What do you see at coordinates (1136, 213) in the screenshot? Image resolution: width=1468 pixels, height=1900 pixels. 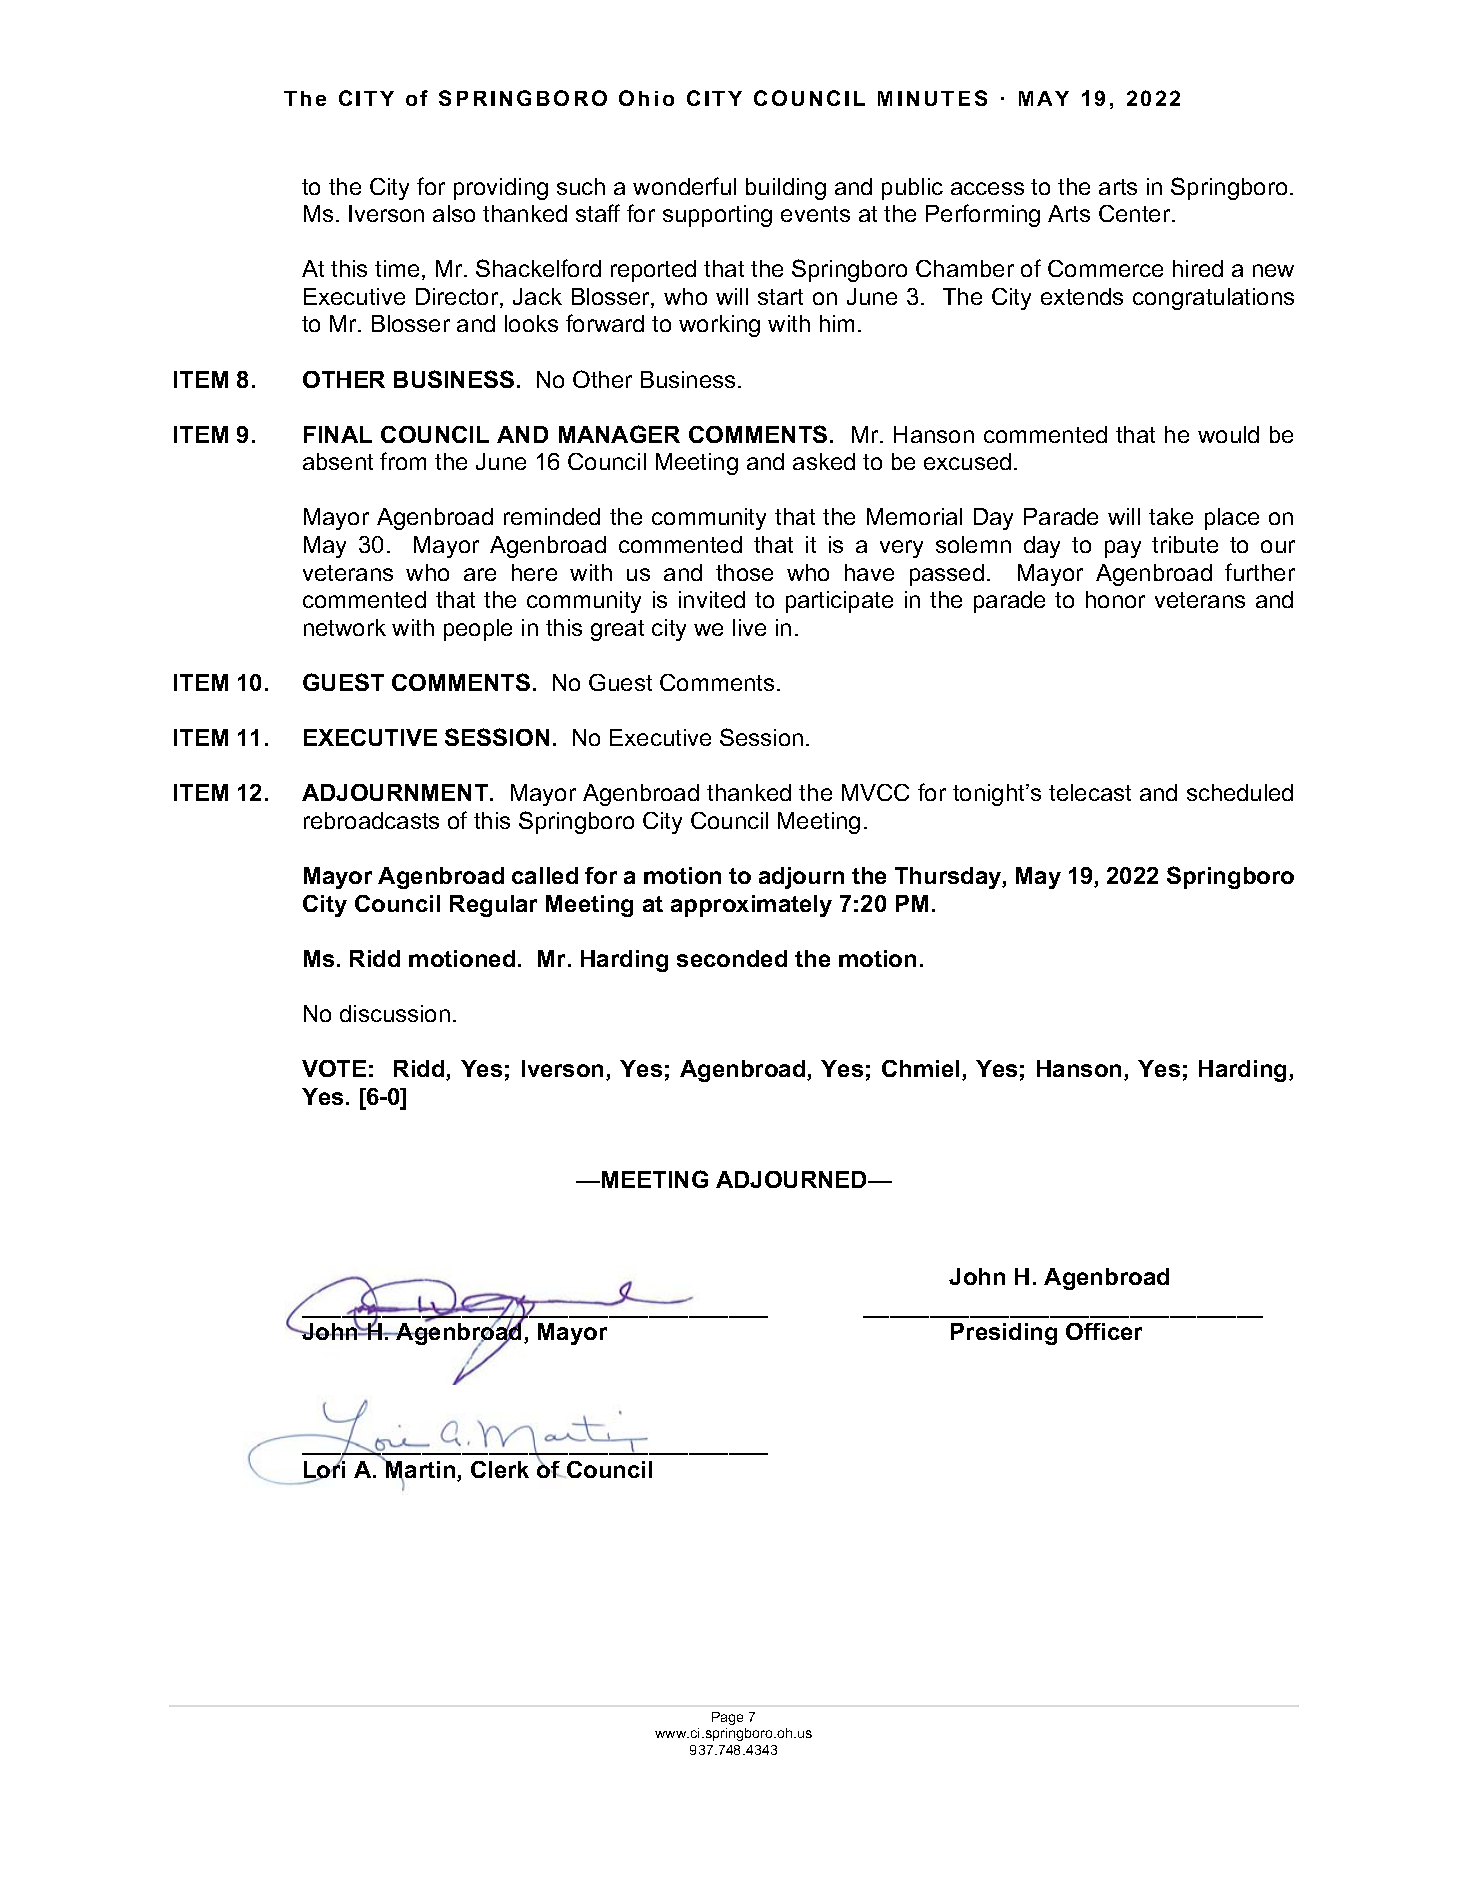 I see `Center` at bounding box center [1136, 213].
